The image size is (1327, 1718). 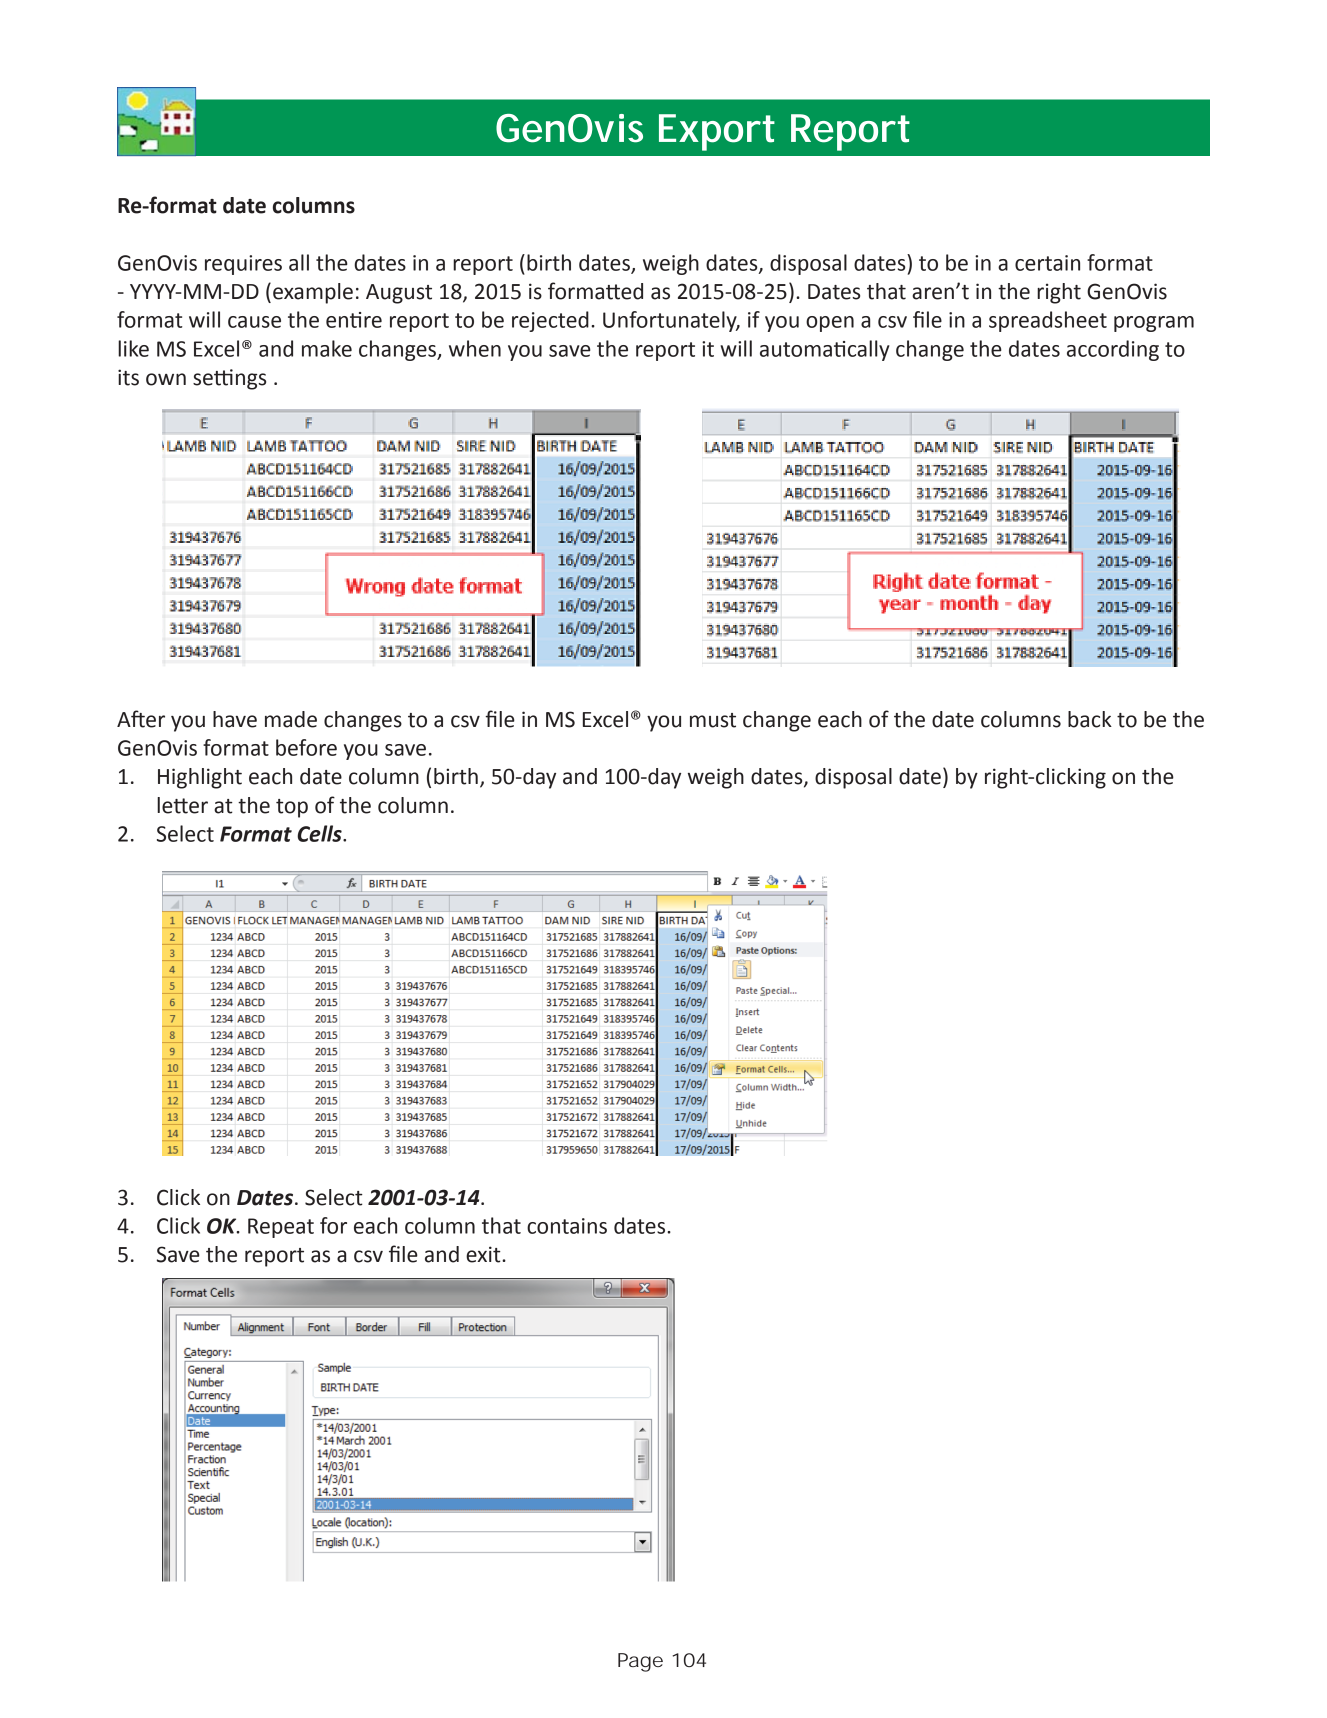 What do you see at coordinates (713, 720) in the screenshot?
I see `must` at bounding box center [713, 720].
